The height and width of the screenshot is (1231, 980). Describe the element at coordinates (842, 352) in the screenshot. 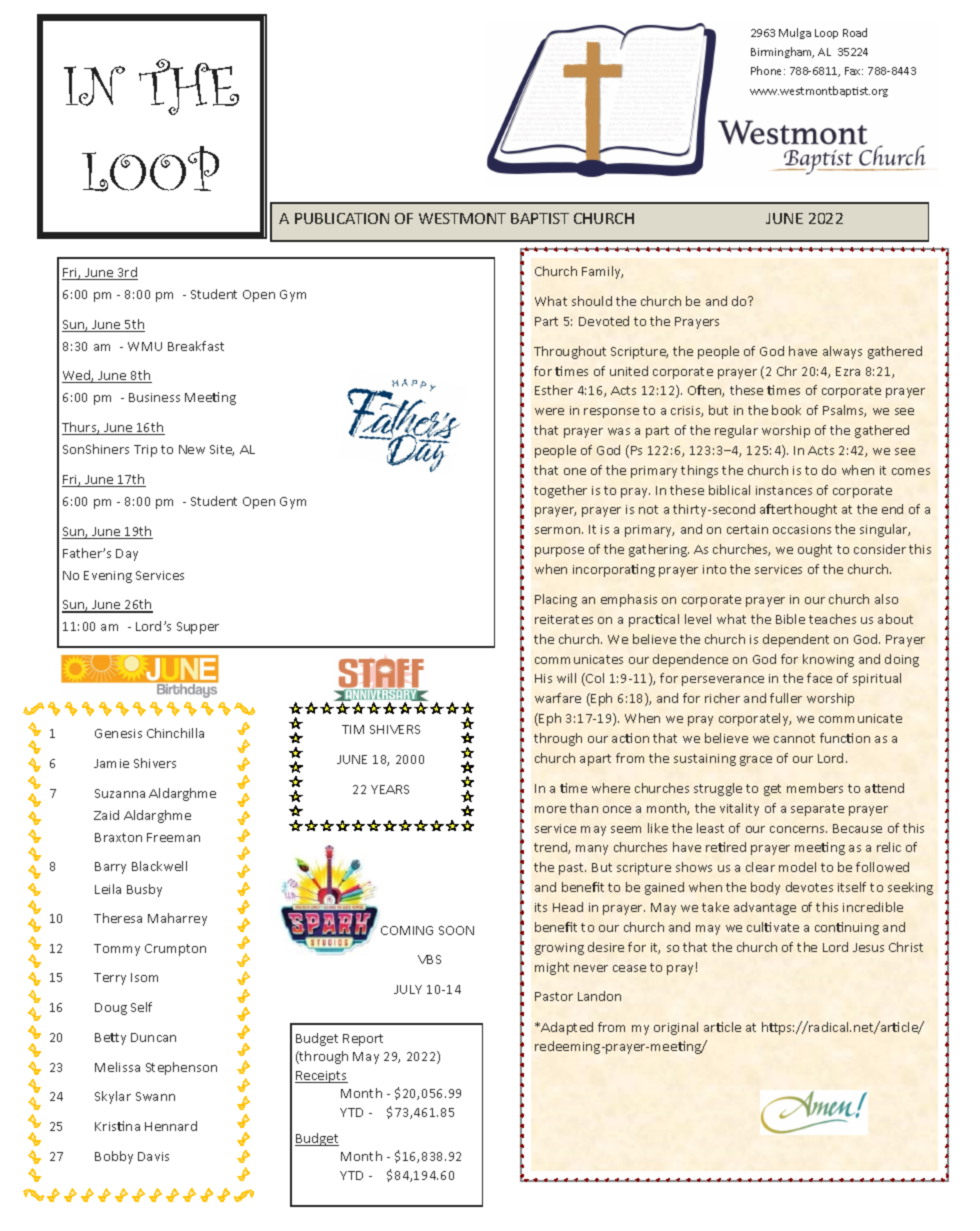

I see `always` at that location.
